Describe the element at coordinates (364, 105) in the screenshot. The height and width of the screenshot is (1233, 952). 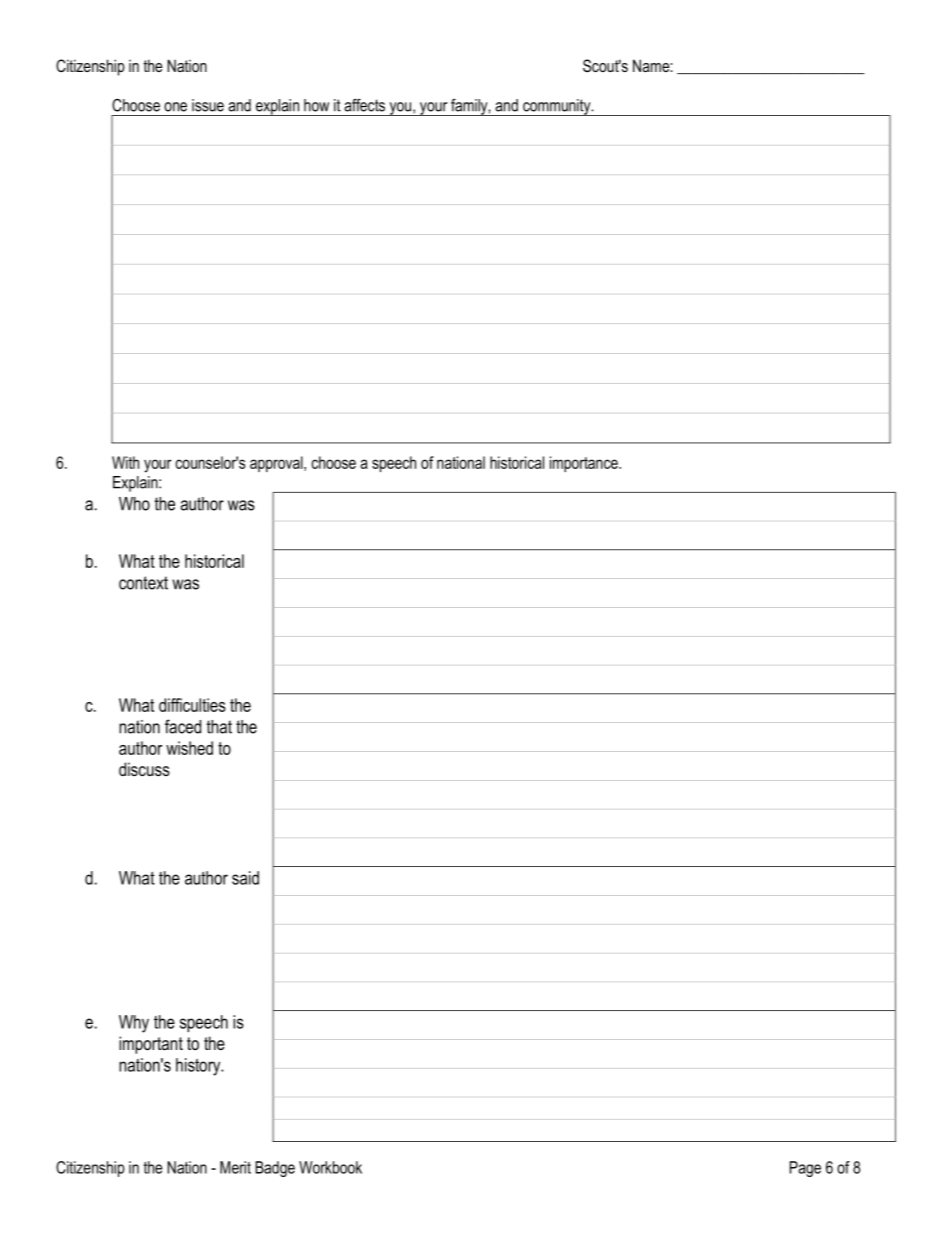
I see `affects` at that location.
